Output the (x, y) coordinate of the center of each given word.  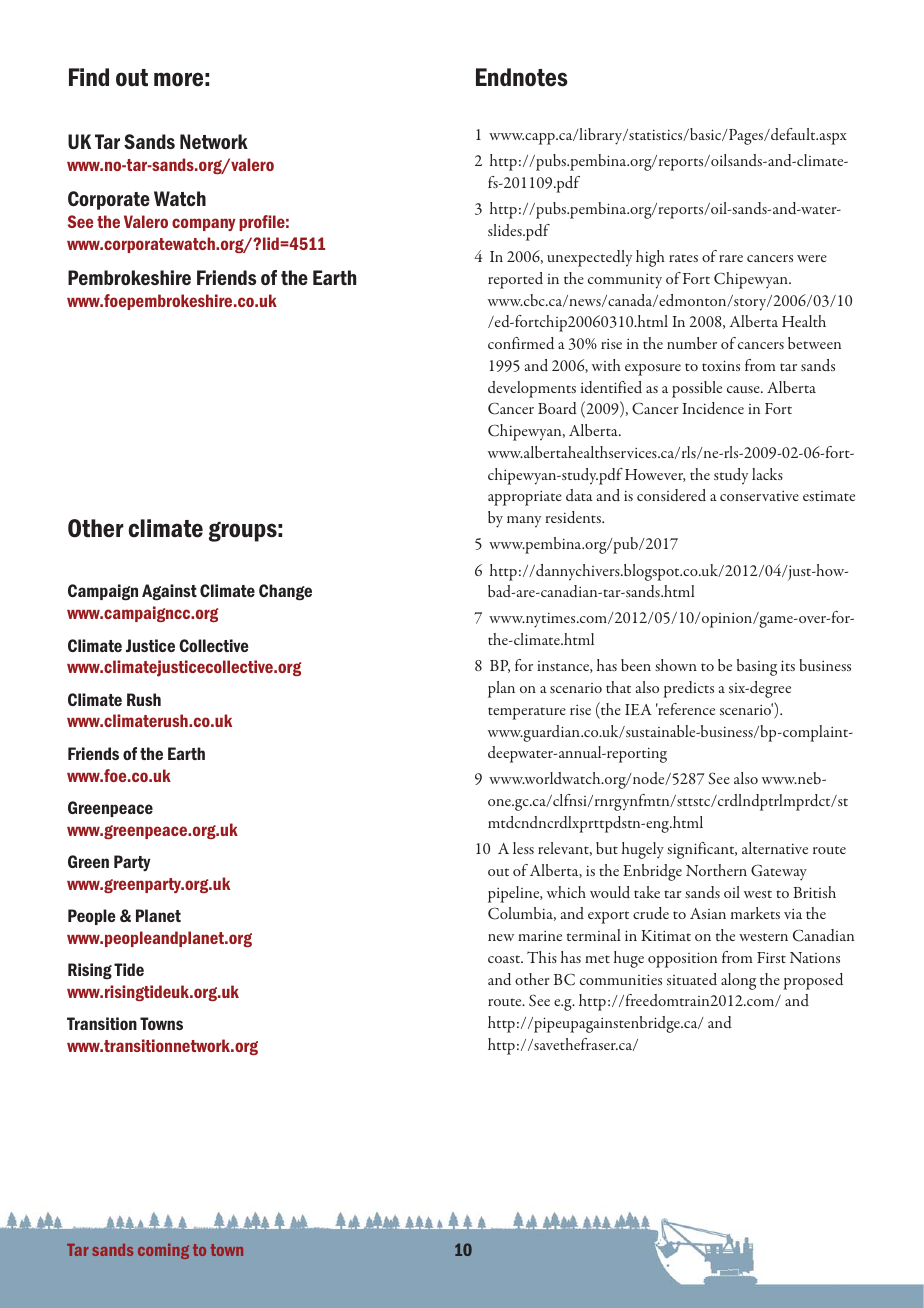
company (203, 224)
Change (285, 592)
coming (163, 1251)
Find (89, 77)
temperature (527, 713)
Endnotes (522, 77)
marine (540, 935)
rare (731, 258)
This (542, 957)
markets (755, 913)
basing (757, 667)
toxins (721, 365)
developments (532, 389)
